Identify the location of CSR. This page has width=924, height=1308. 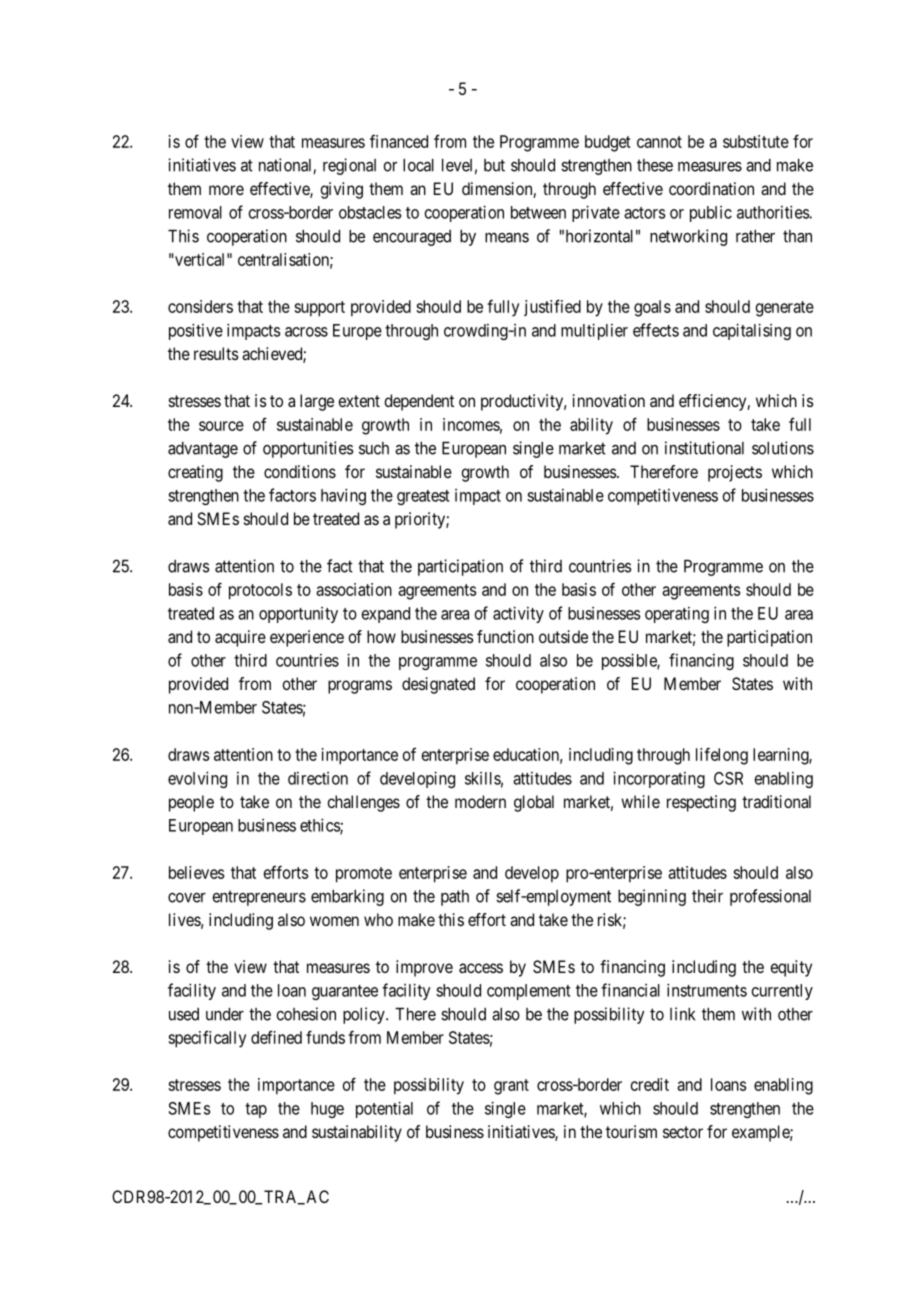
(728, 778).
